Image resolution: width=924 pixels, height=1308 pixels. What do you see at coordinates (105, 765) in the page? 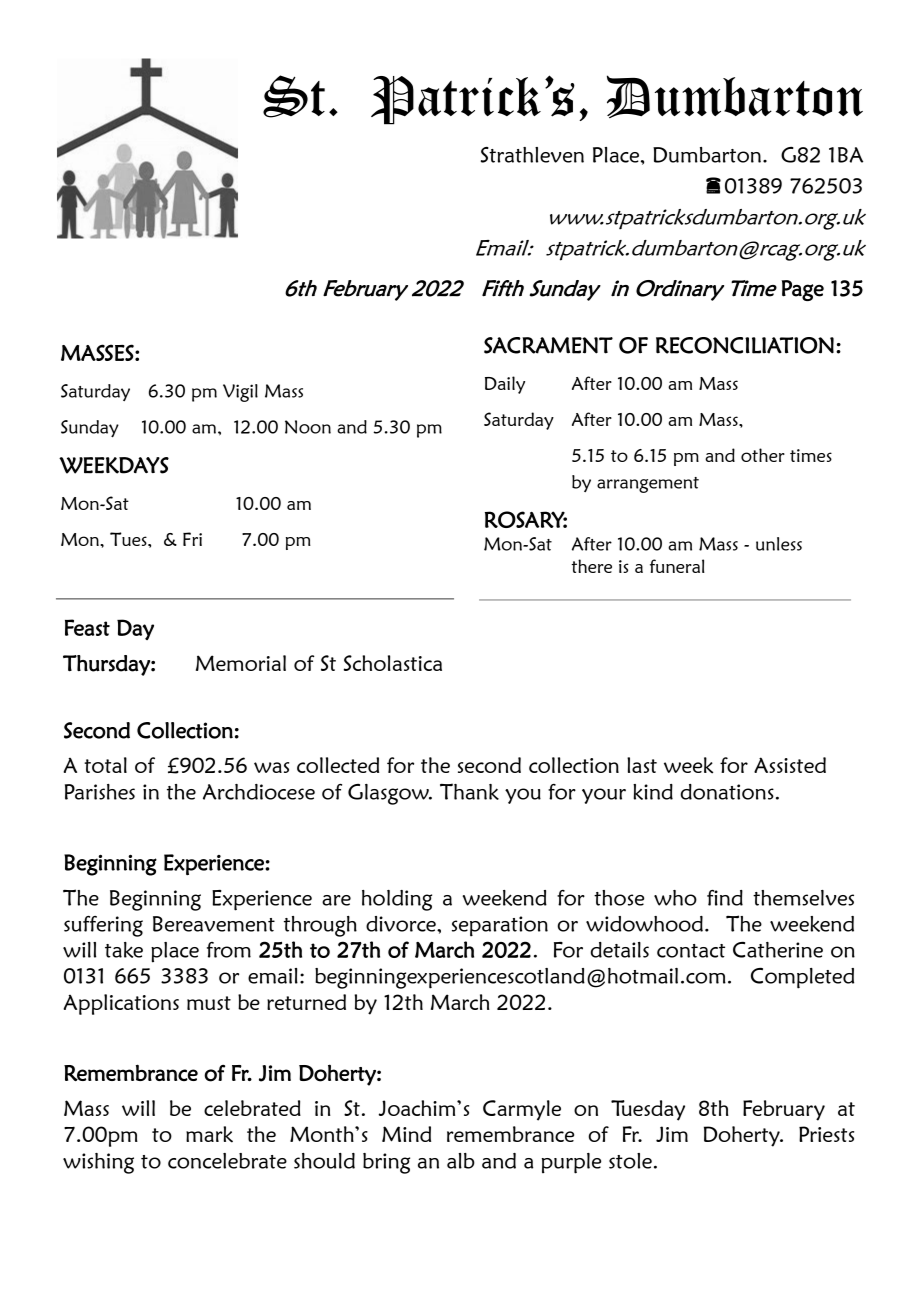
I see `total` at bounding box center [105, 765].
